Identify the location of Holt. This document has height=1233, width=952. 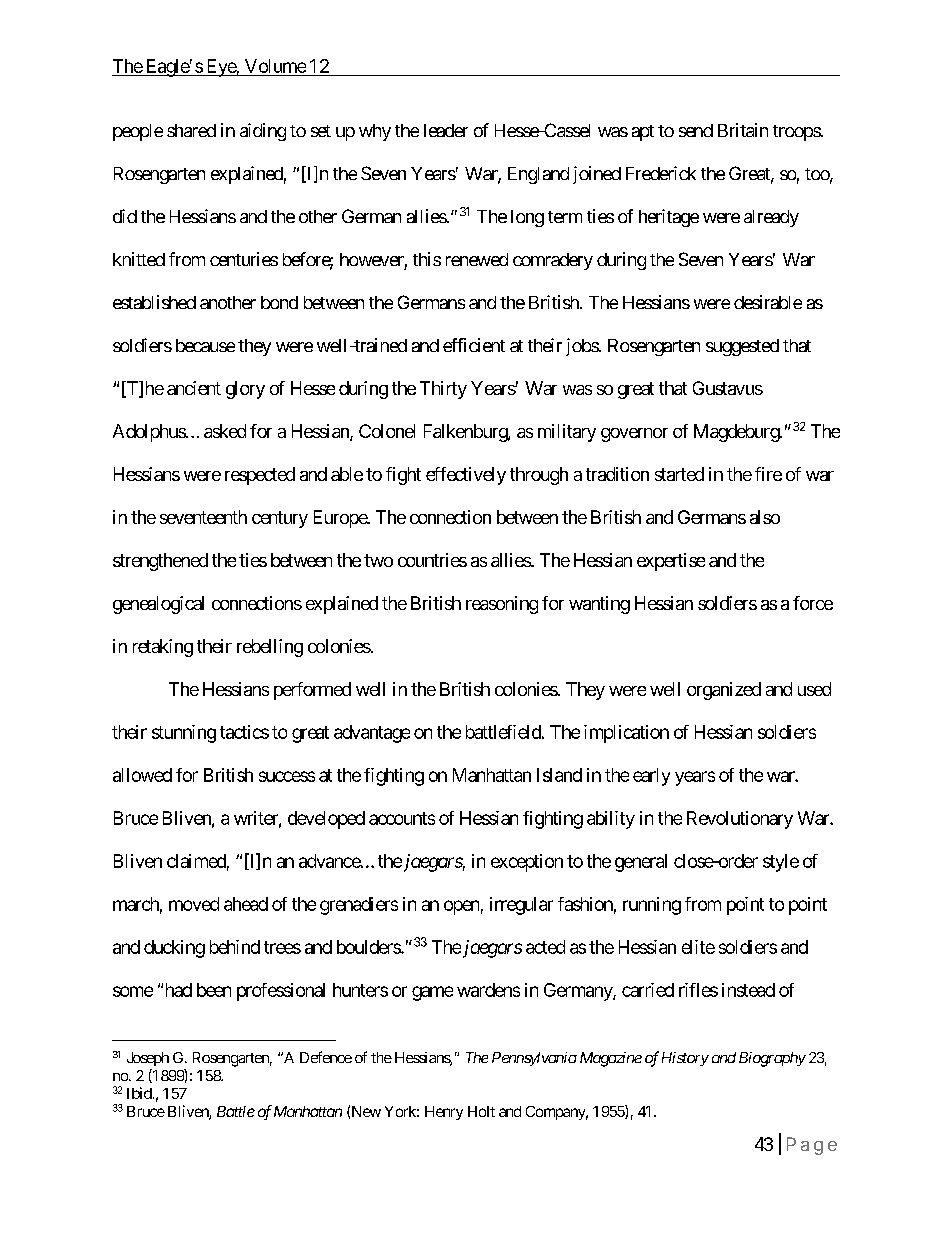
(481, 1111).
